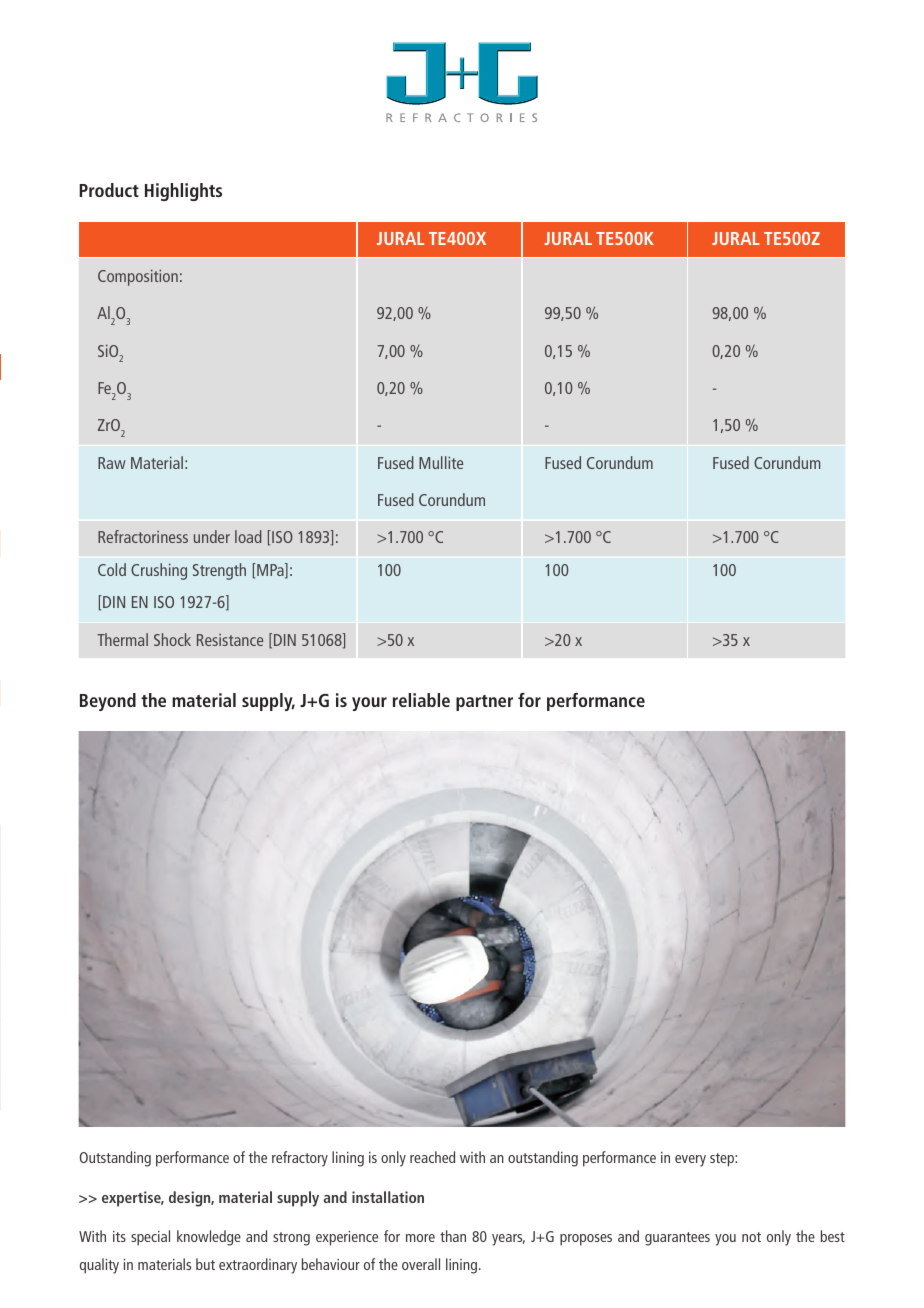  What do you see at coordinates (138, 278) in the page?
I see `Composition` at bounding box center [138, 278].
